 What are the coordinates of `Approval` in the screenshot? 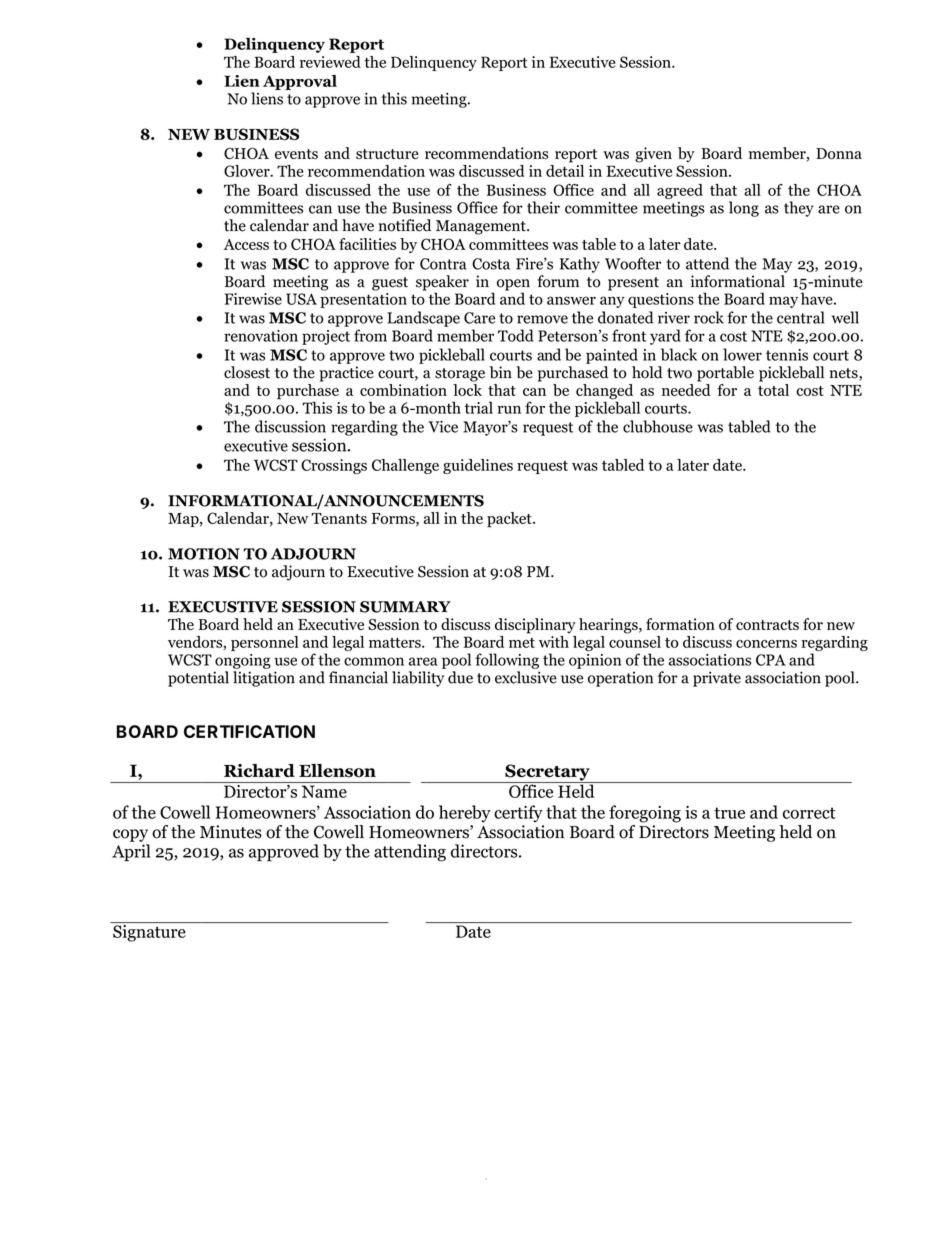 It's located at (300, 82).
